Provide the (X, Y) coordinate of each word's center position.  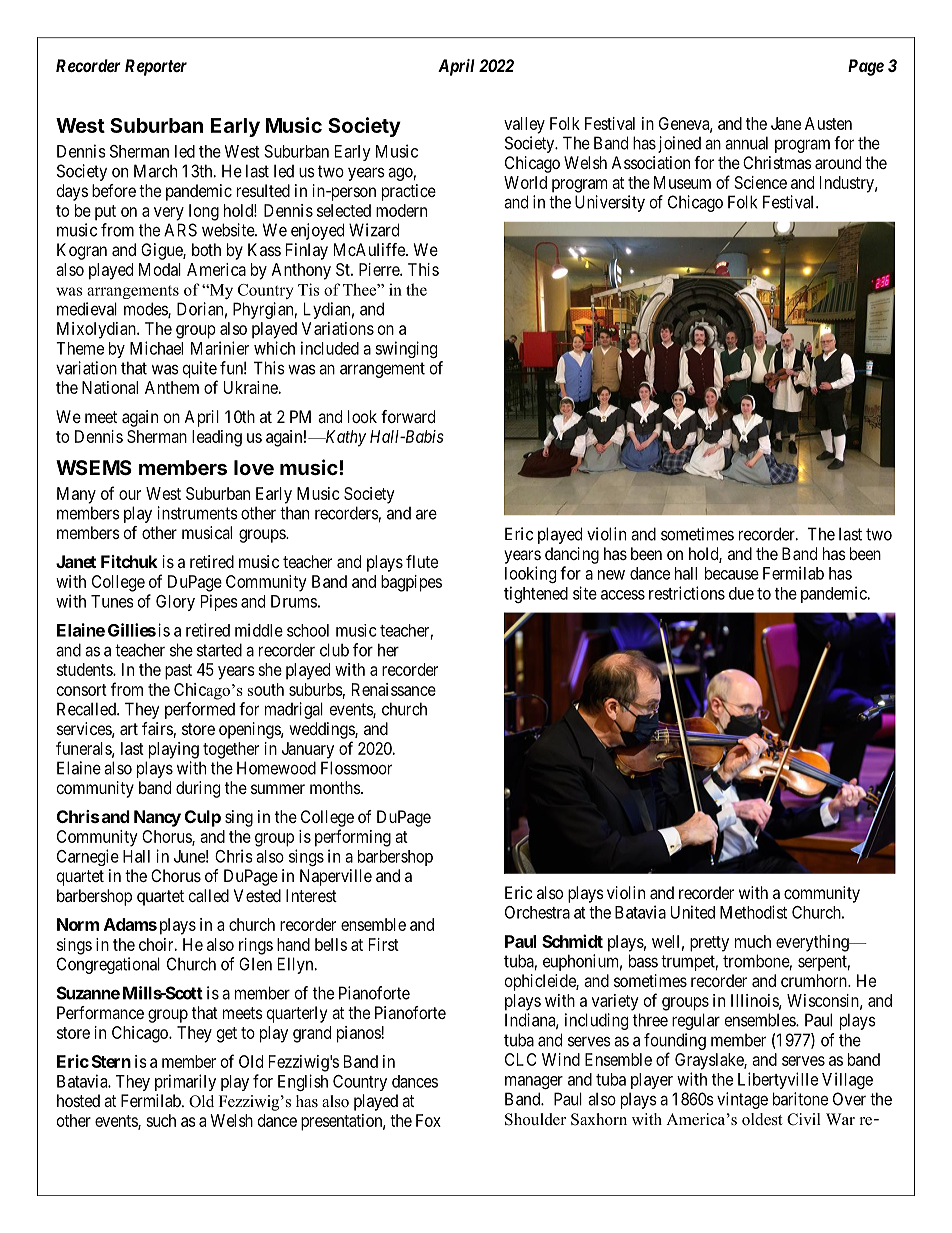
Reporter (156, 67)
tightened (536, 594)
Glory (175, 603)
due (741, 593)
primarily (185, 1082)
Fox (428, 1120)
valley (524, 125)
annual (746, 143)
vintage (742, 1100)
